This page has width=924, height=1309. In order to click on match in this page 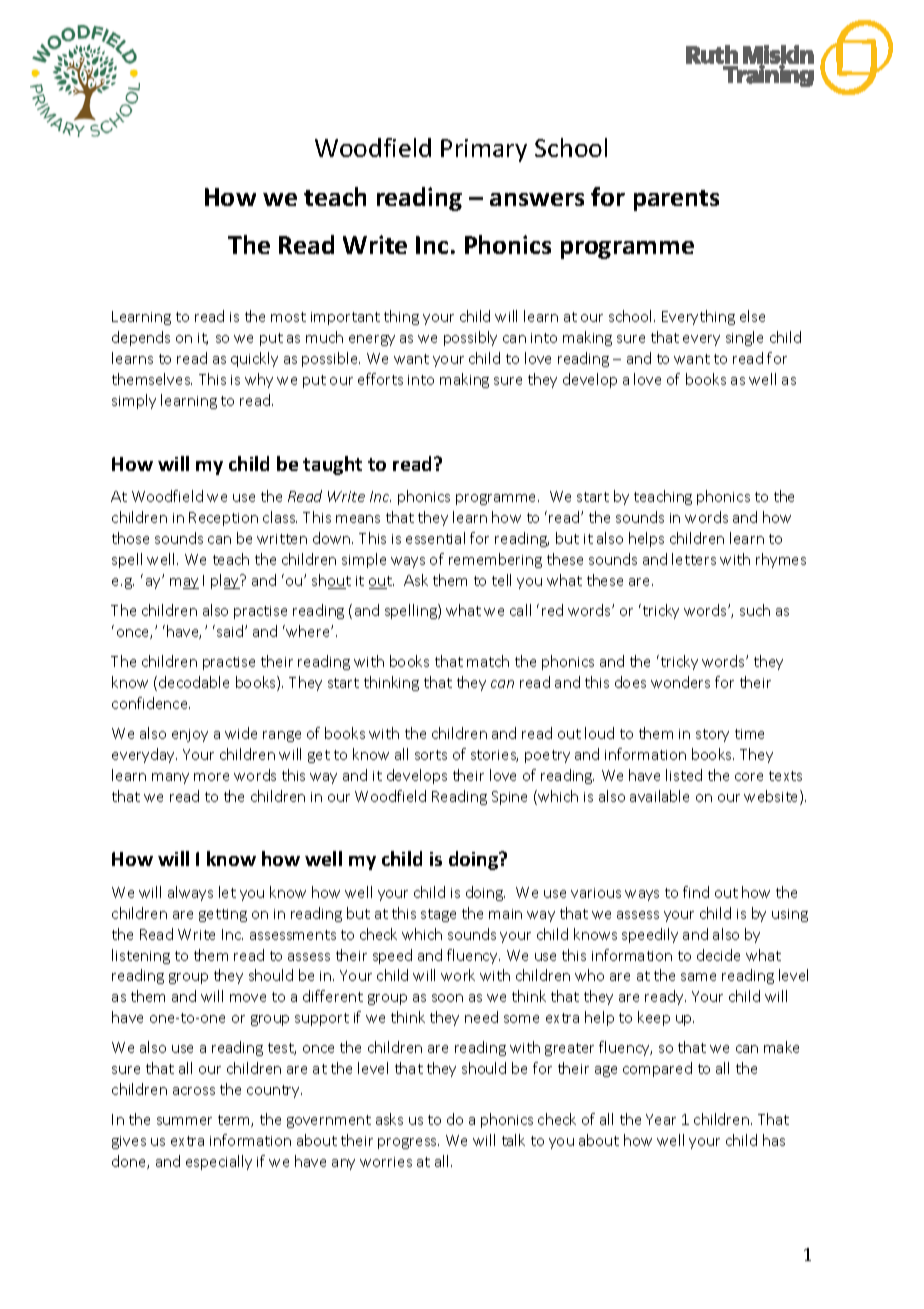, I will do `click(488, 661)`.
